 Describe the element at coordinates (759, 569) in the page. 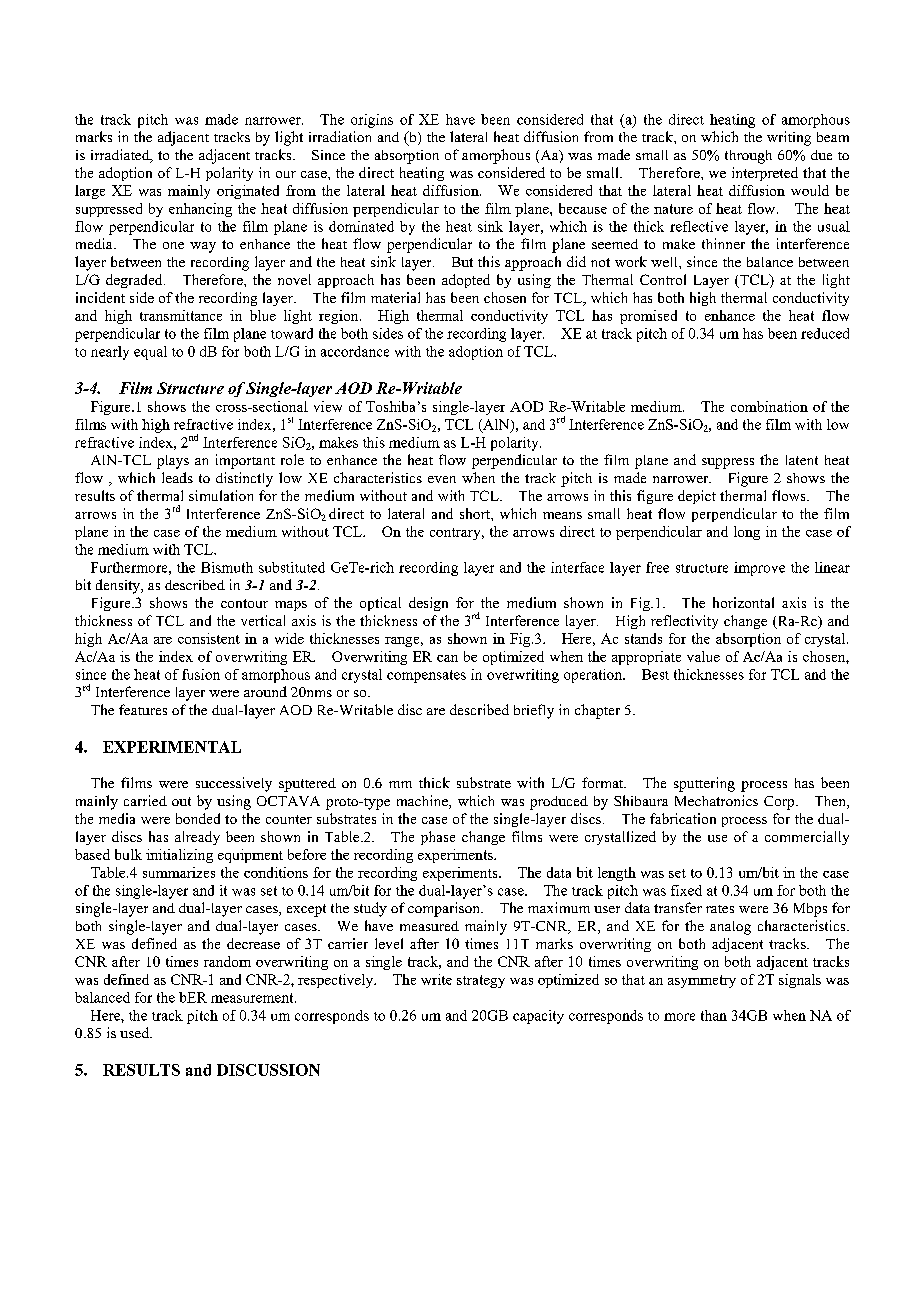

I see `improve` at that location.
